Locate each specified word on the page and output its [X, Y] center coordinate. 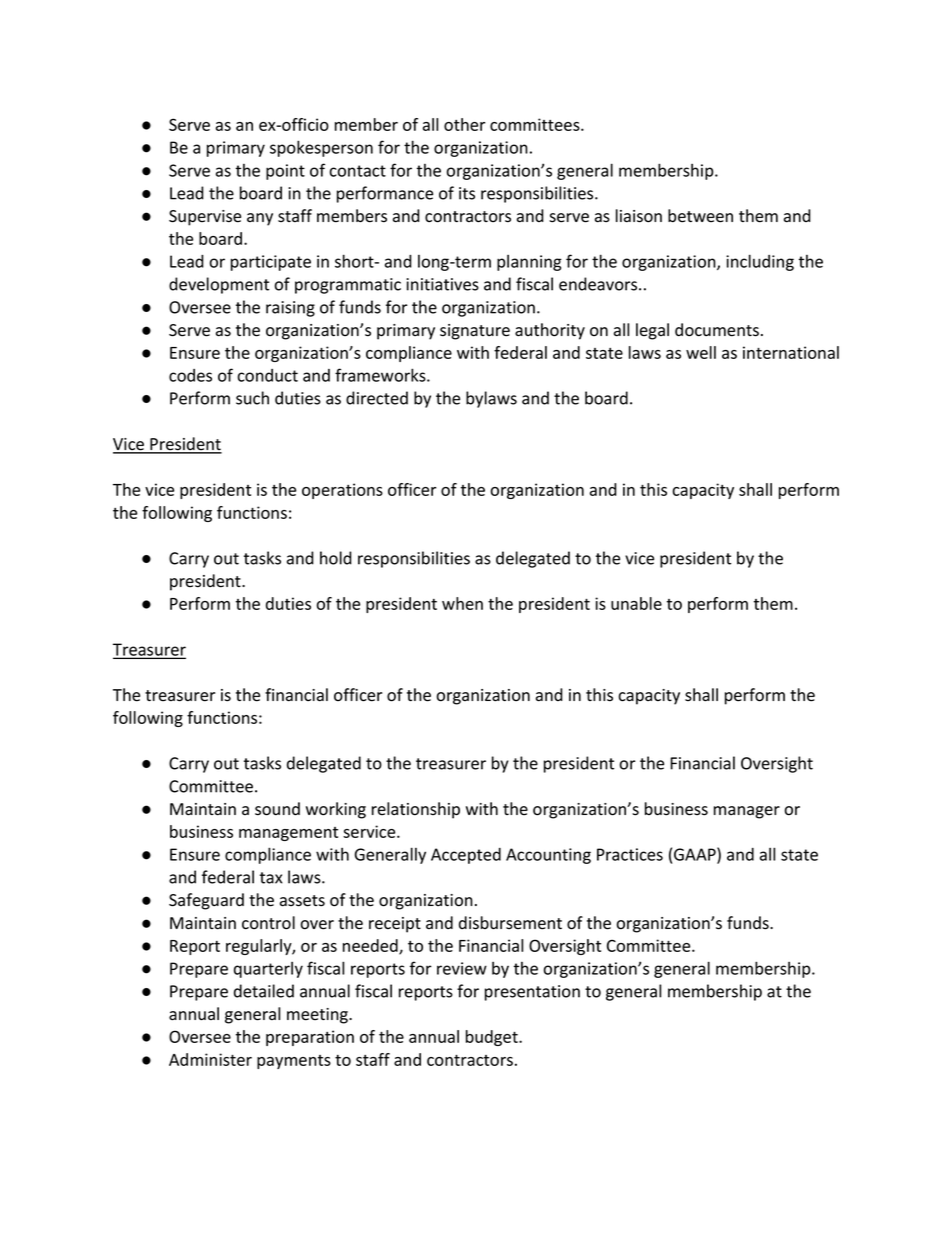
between [700, 216]
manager [747, 812]
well [701, 352]
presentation [532, 993]
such [252, 398]
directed [377, 398]
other [464, 124]
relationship [416, 810]
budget [493, 1038]
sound [277, 809]
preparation [310, 1038]
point [285, 172]
